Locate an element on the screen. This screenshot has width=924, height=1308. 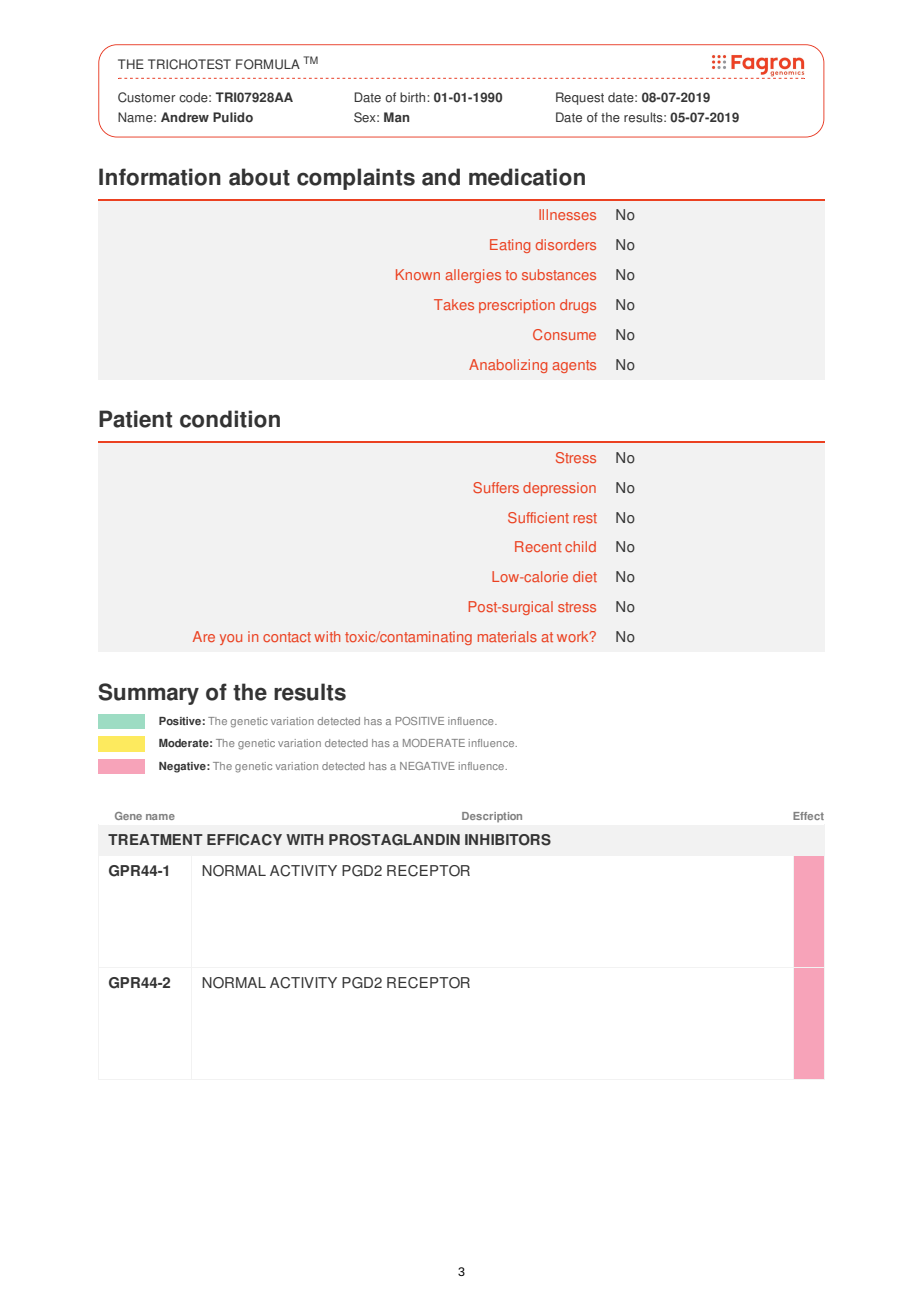
Request is located at coordinates (580, 98).
